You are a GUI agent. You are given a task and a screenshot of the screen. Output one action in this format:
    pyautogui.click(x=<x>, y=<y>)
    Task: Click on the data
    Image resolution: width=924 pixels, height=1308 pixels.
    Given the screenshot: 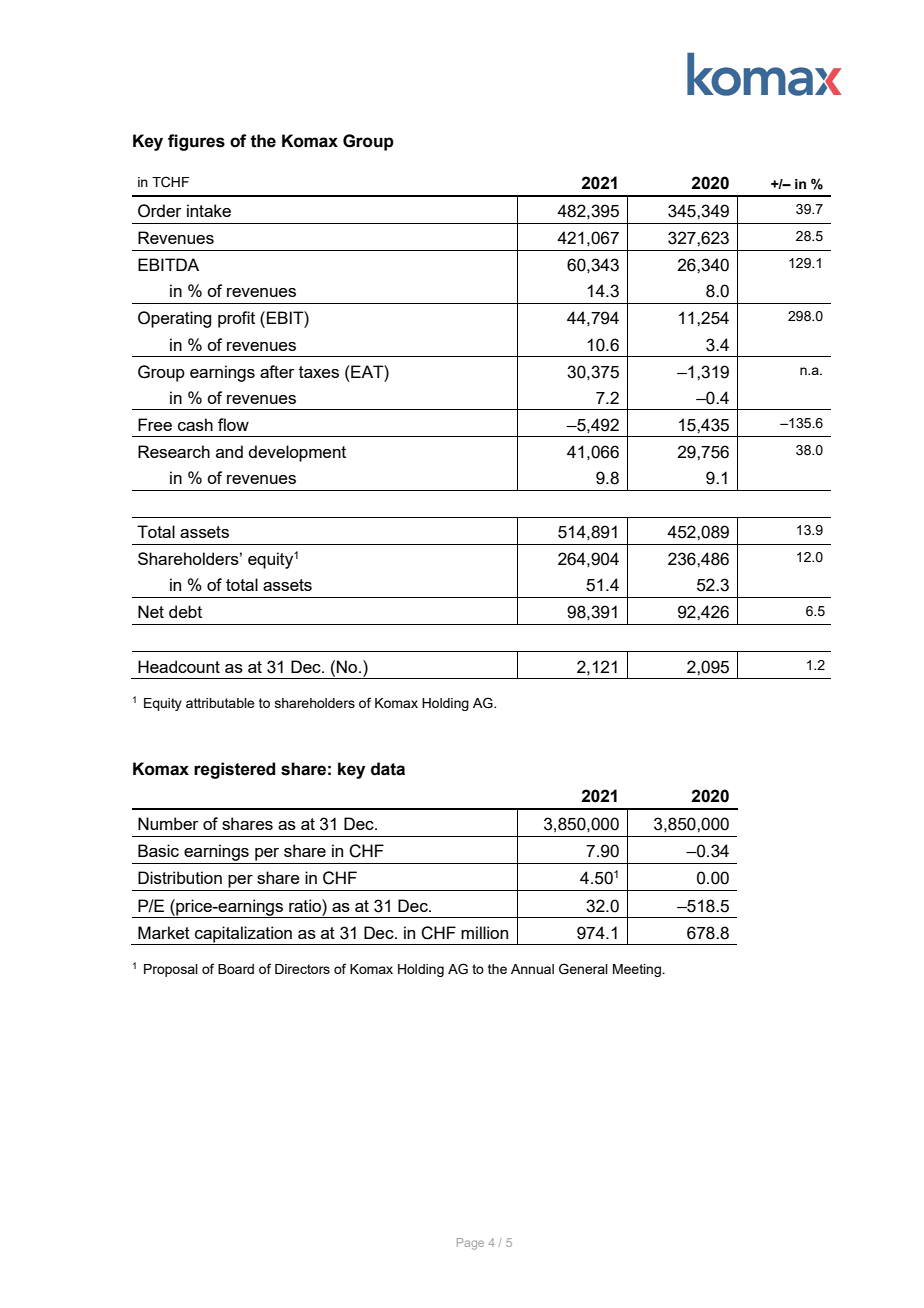 What is the action you would take?
    pyautogui.click(x=388, y=769)
